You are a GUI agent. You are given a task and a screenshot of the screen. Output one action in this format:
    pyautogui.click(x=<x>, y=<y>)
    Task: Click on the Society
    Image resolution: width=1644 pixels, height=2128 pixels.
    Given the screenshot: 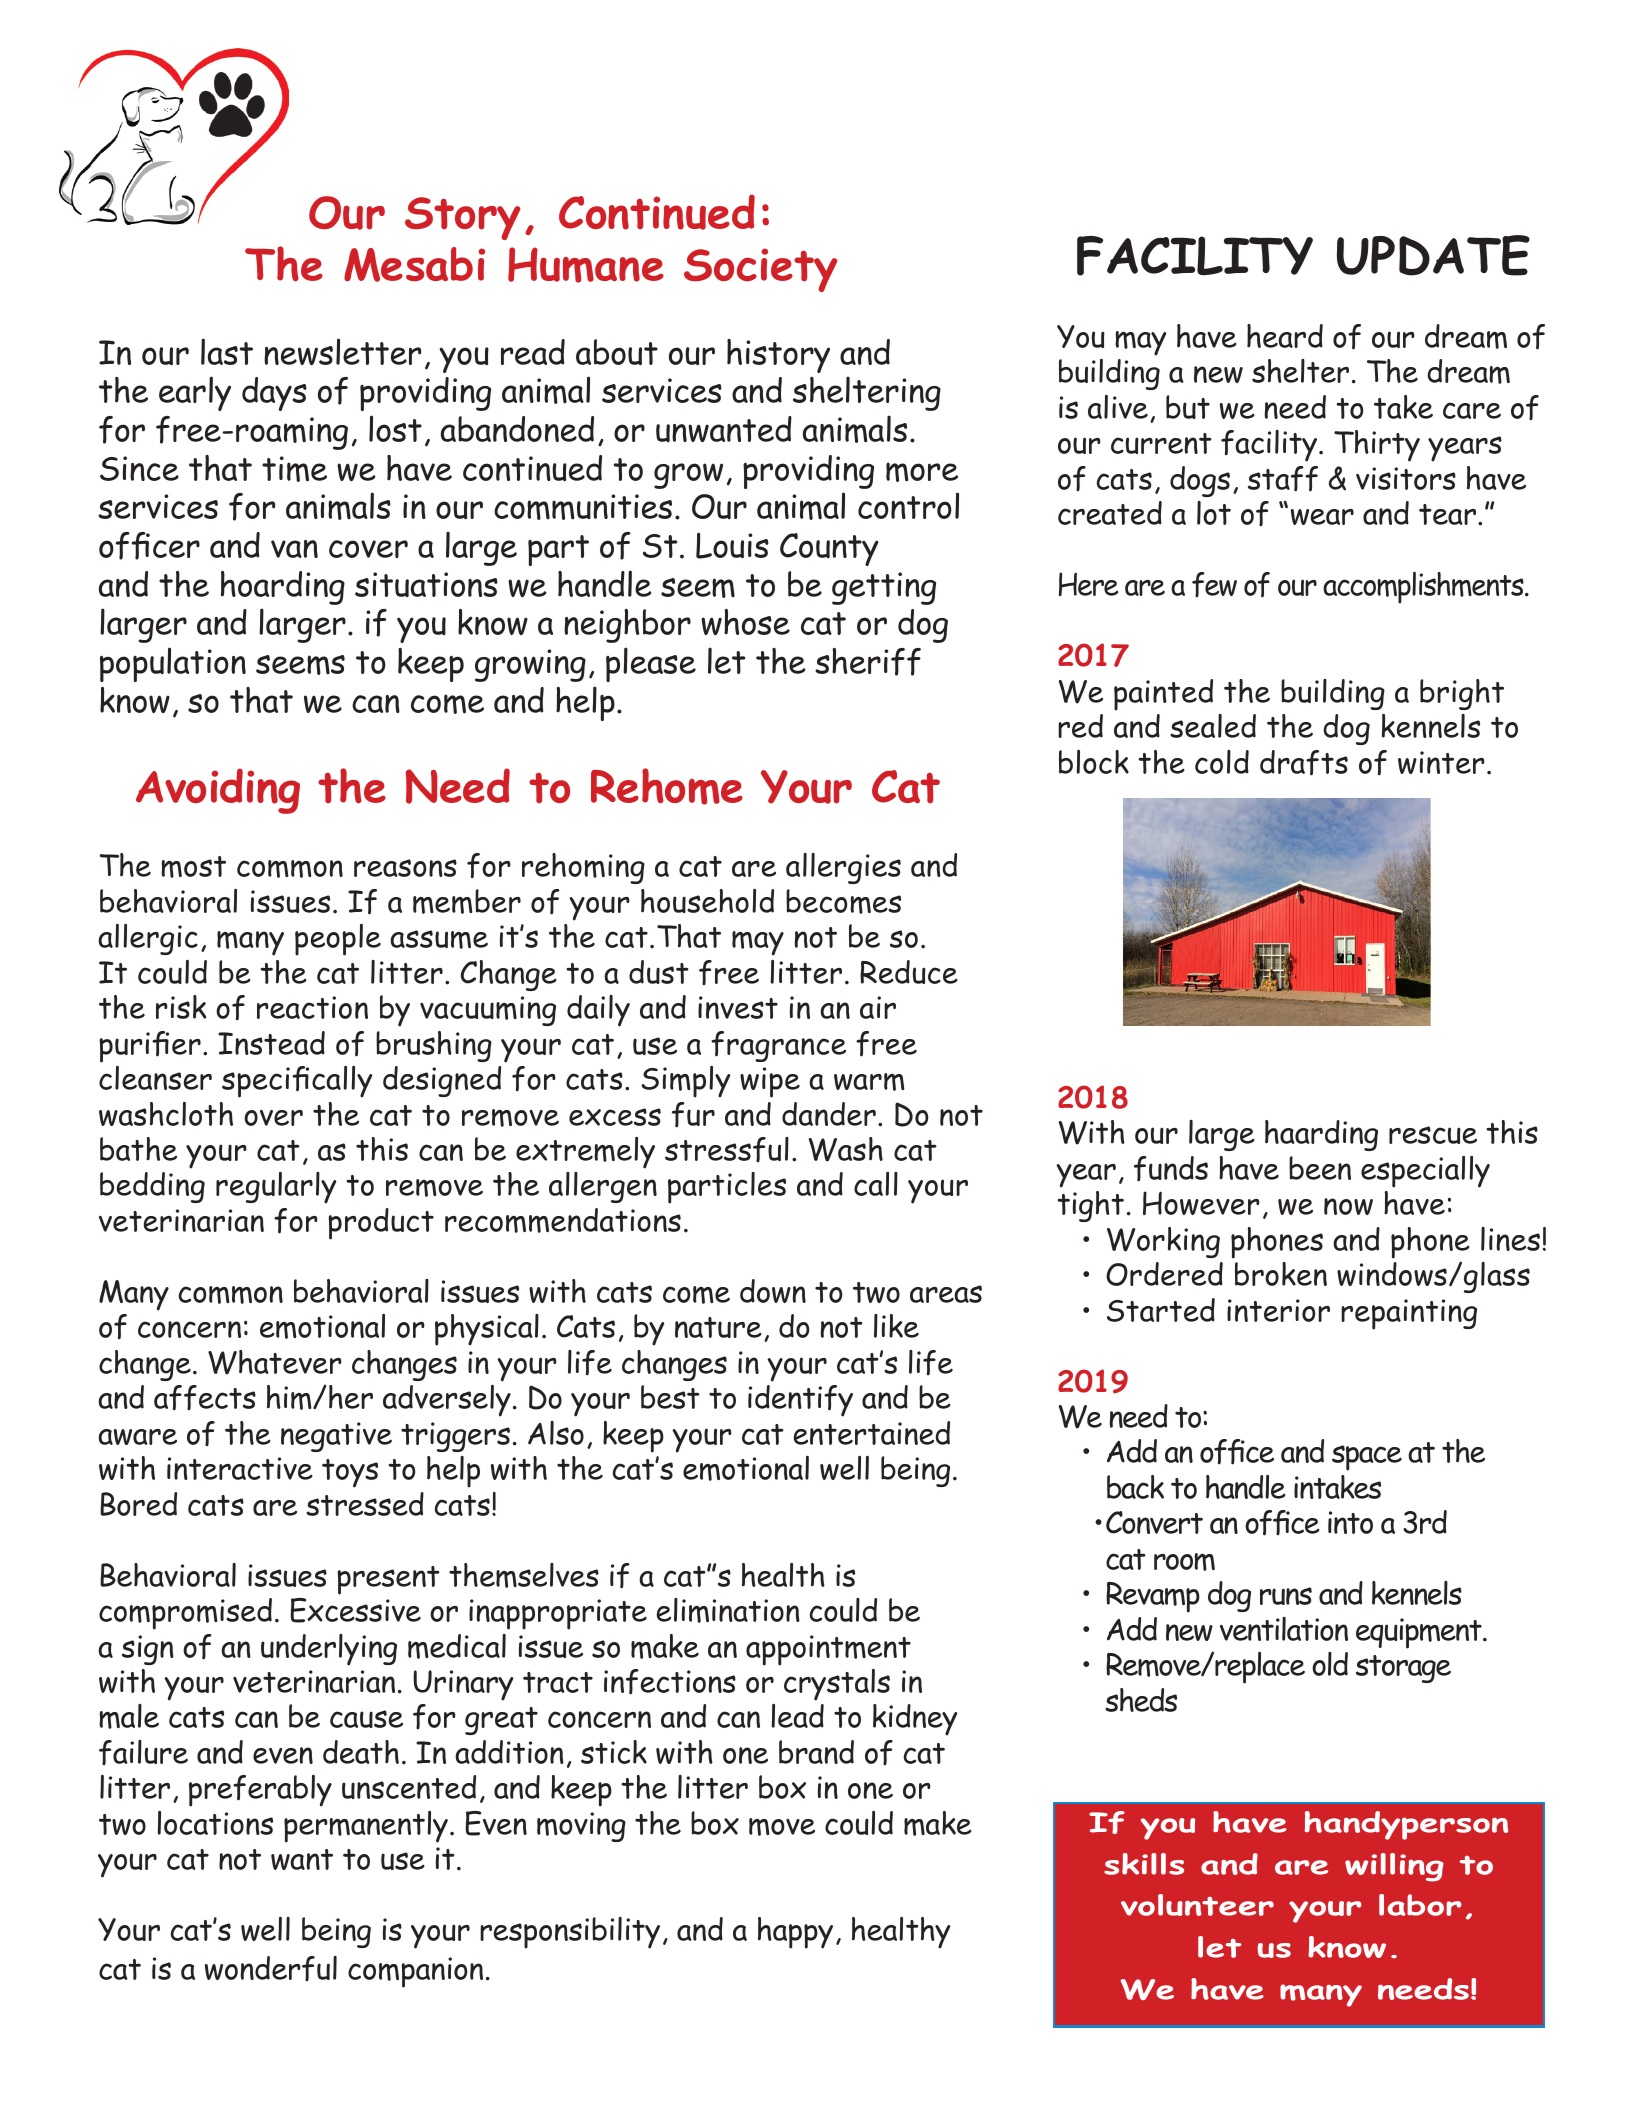 What is the action you would take?
    pyautogui.click(x=760, y=270)
